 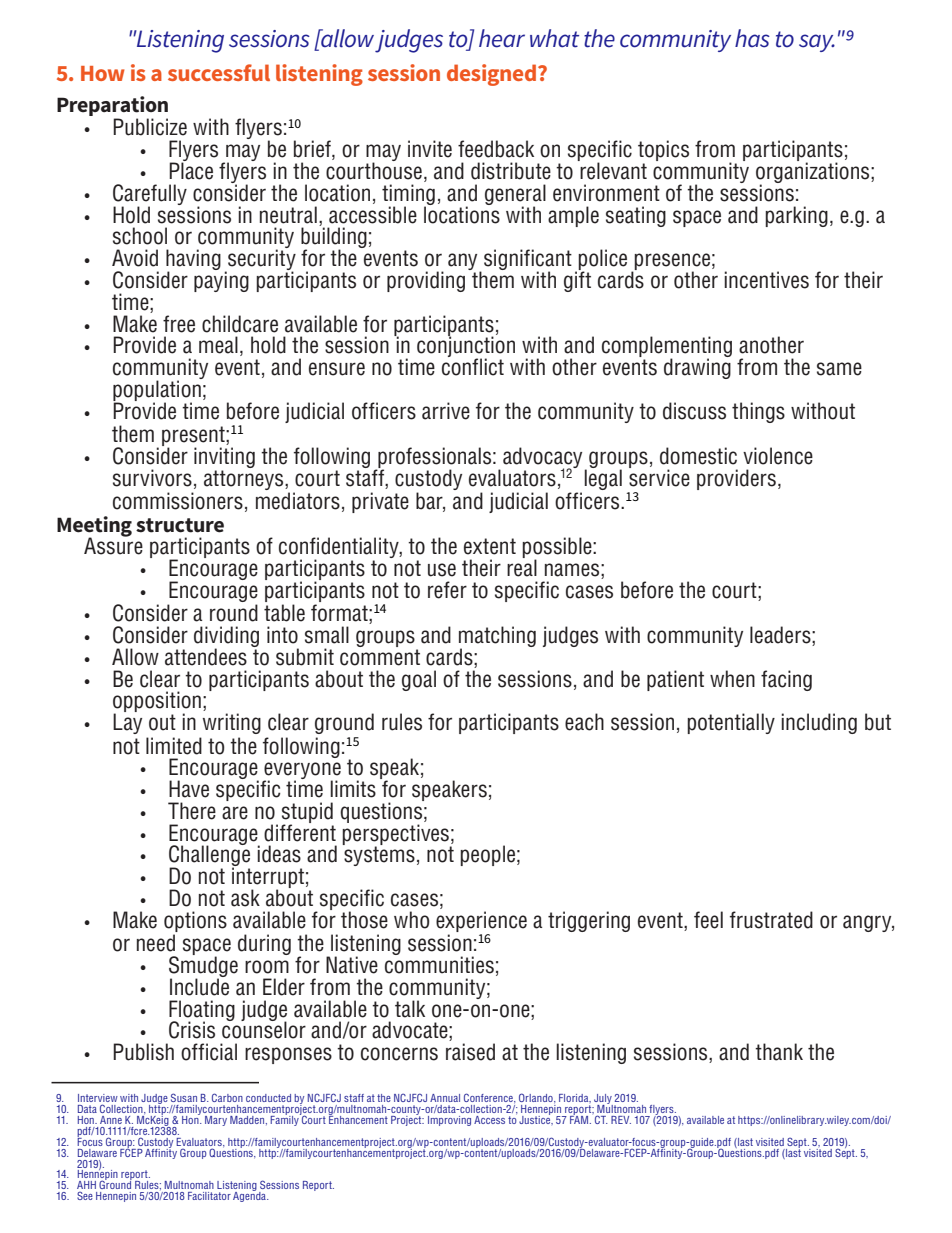 What do you see at coordinates (445, 1098) in the page?
I see `Annual` at bounding box center [445, 1098].
